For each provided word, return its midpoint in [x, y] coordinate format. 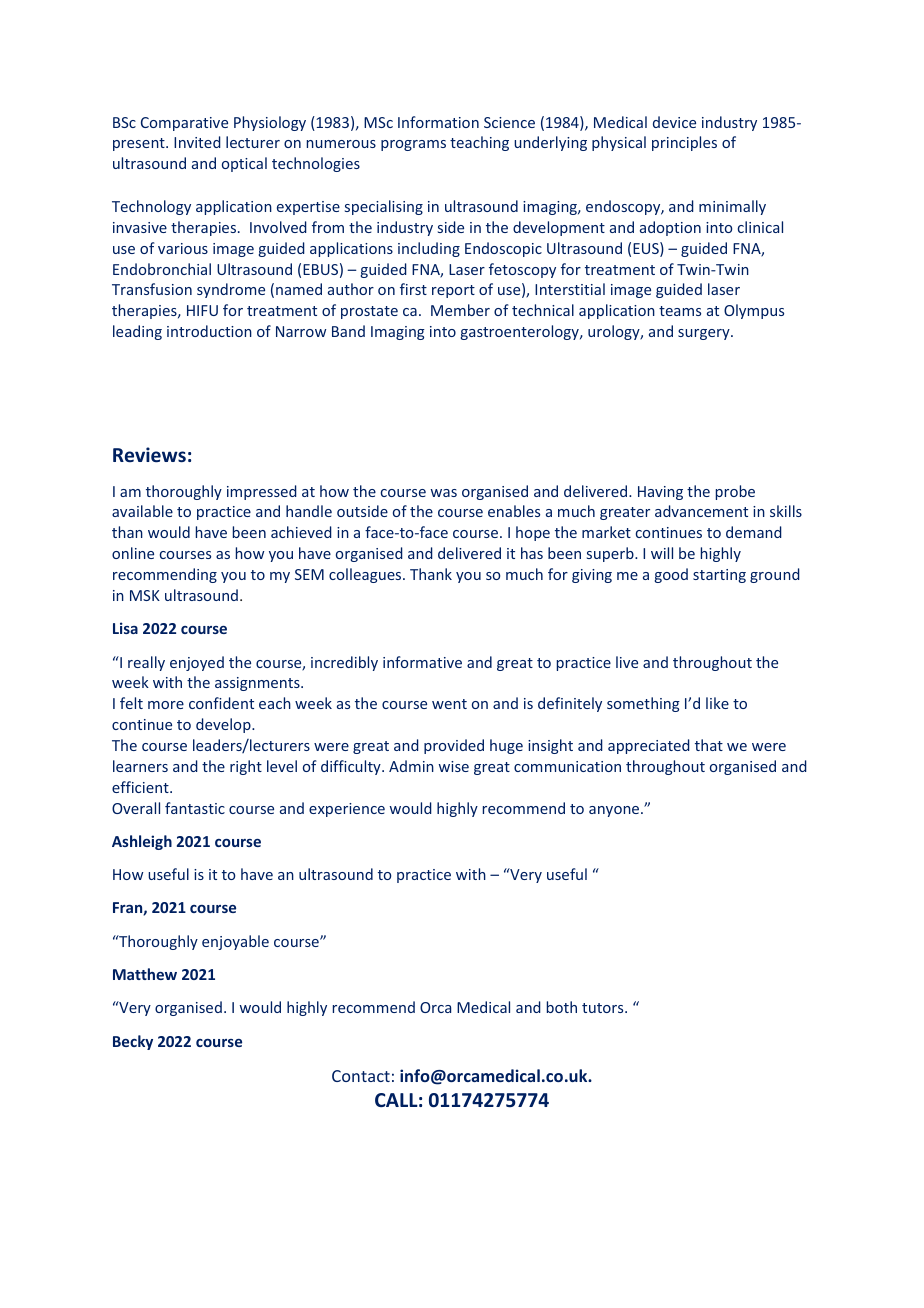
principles [684, 143]
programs [413, 145]
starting [719, 576]
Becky [133, 1042]
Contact [361, 1076]
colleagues [366, 575]
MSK [145, 595]
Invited [197, 142]
